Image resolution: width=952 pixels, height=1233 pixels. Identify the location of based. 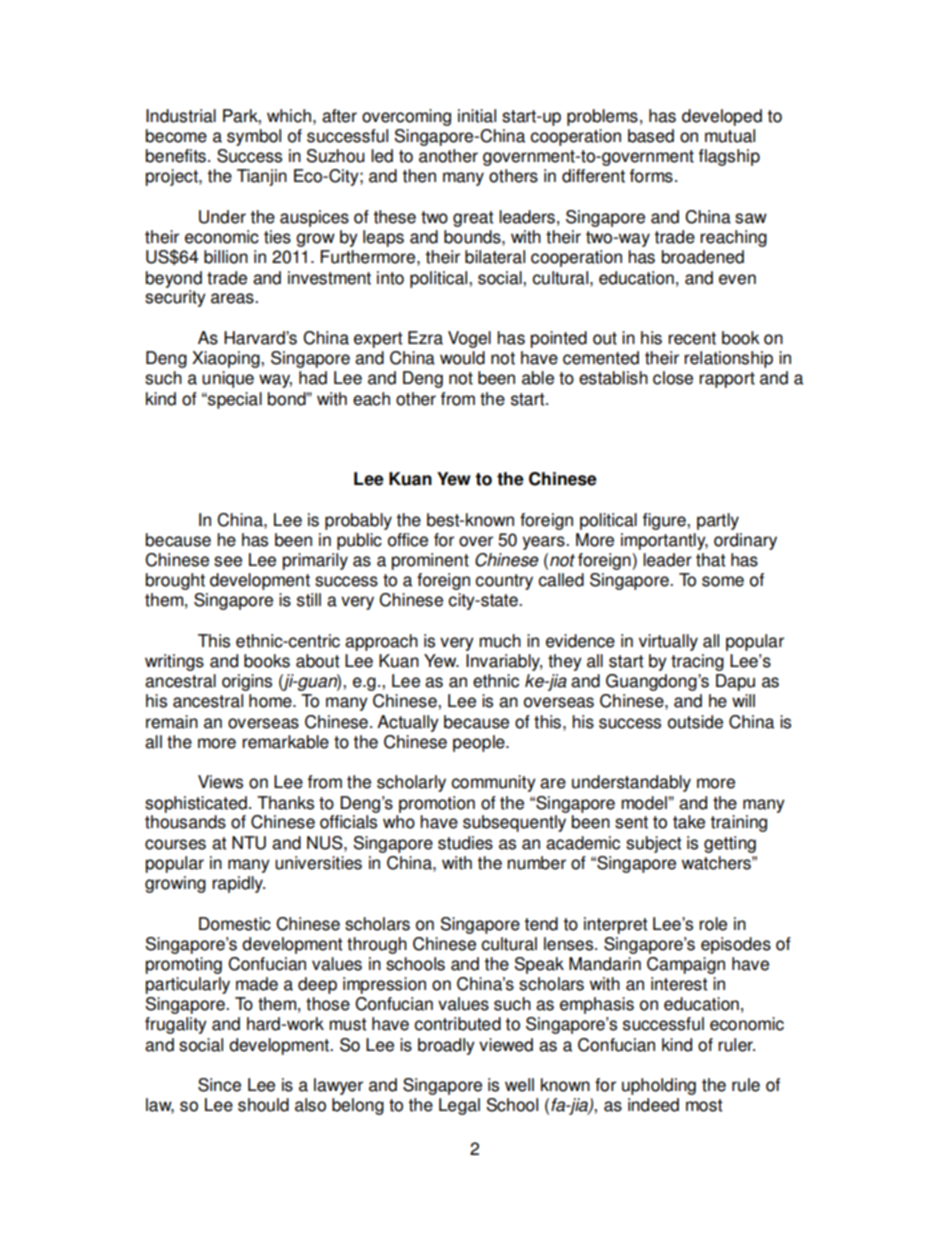
(651, 136).
